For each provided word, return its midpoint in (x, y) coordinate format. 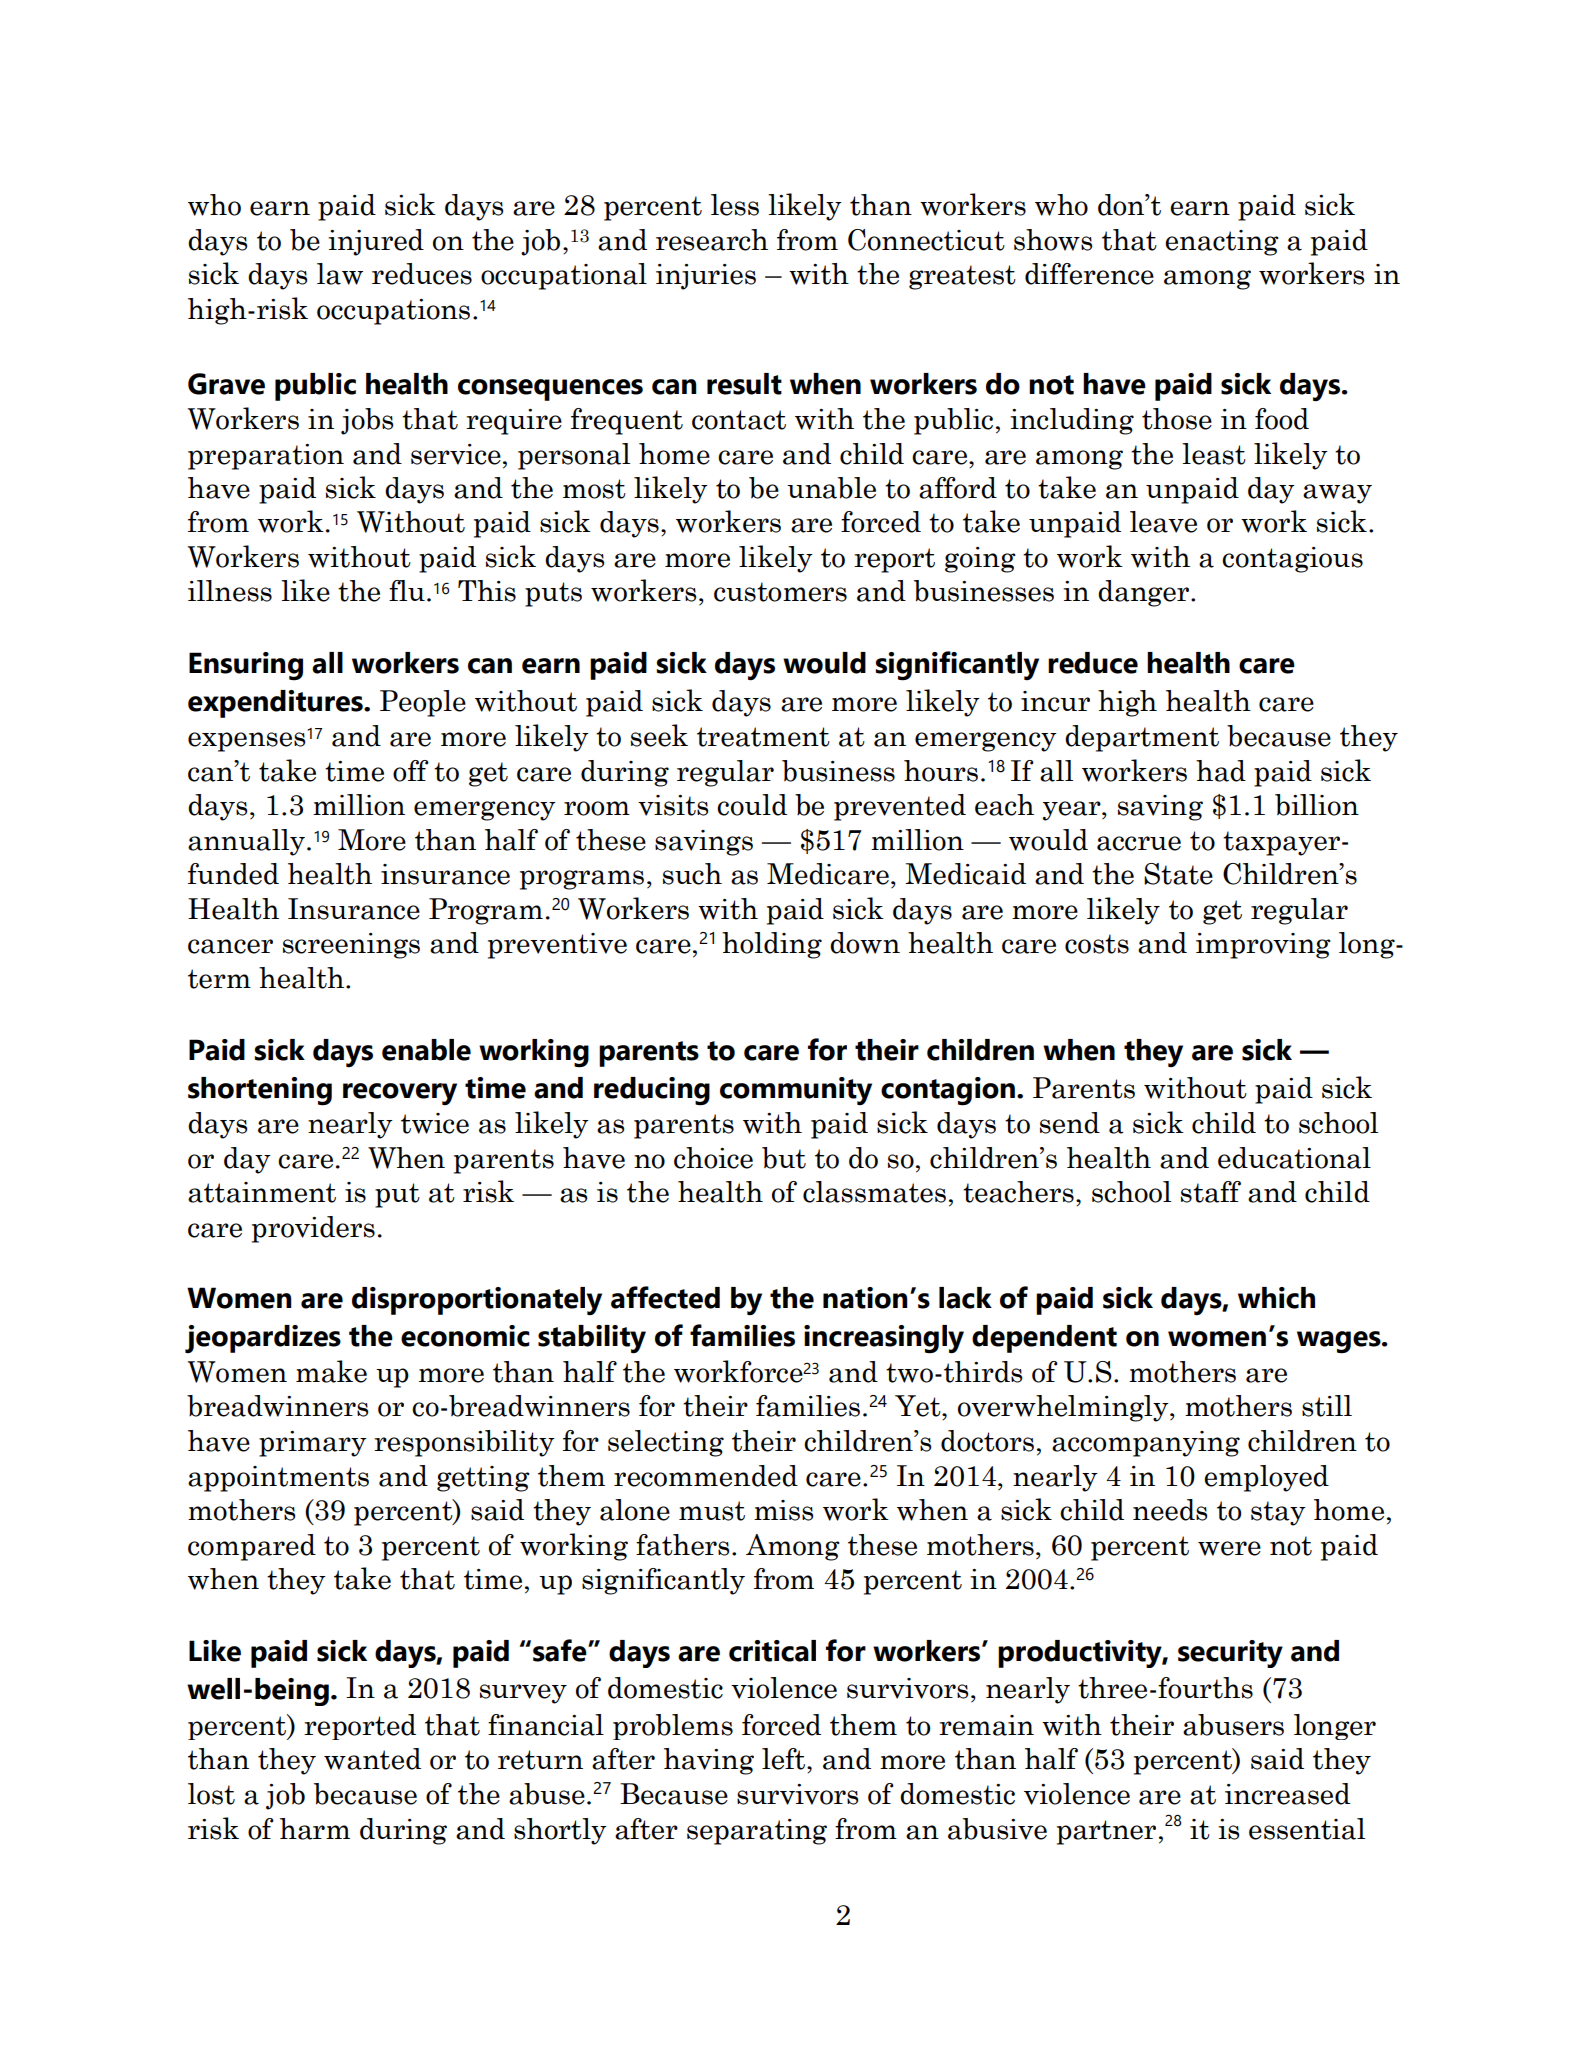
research (712, 240)
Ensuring (246, 666)
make (331, 1371)
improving (1263, 946)
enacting (1222, 243)
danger (1145, 593)
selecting (666, 1443)
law (340, 274)
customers (780, 592)
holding (772, 945)
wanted (372, 1759)
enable (426, 1050)
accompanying (1146, 1444)
